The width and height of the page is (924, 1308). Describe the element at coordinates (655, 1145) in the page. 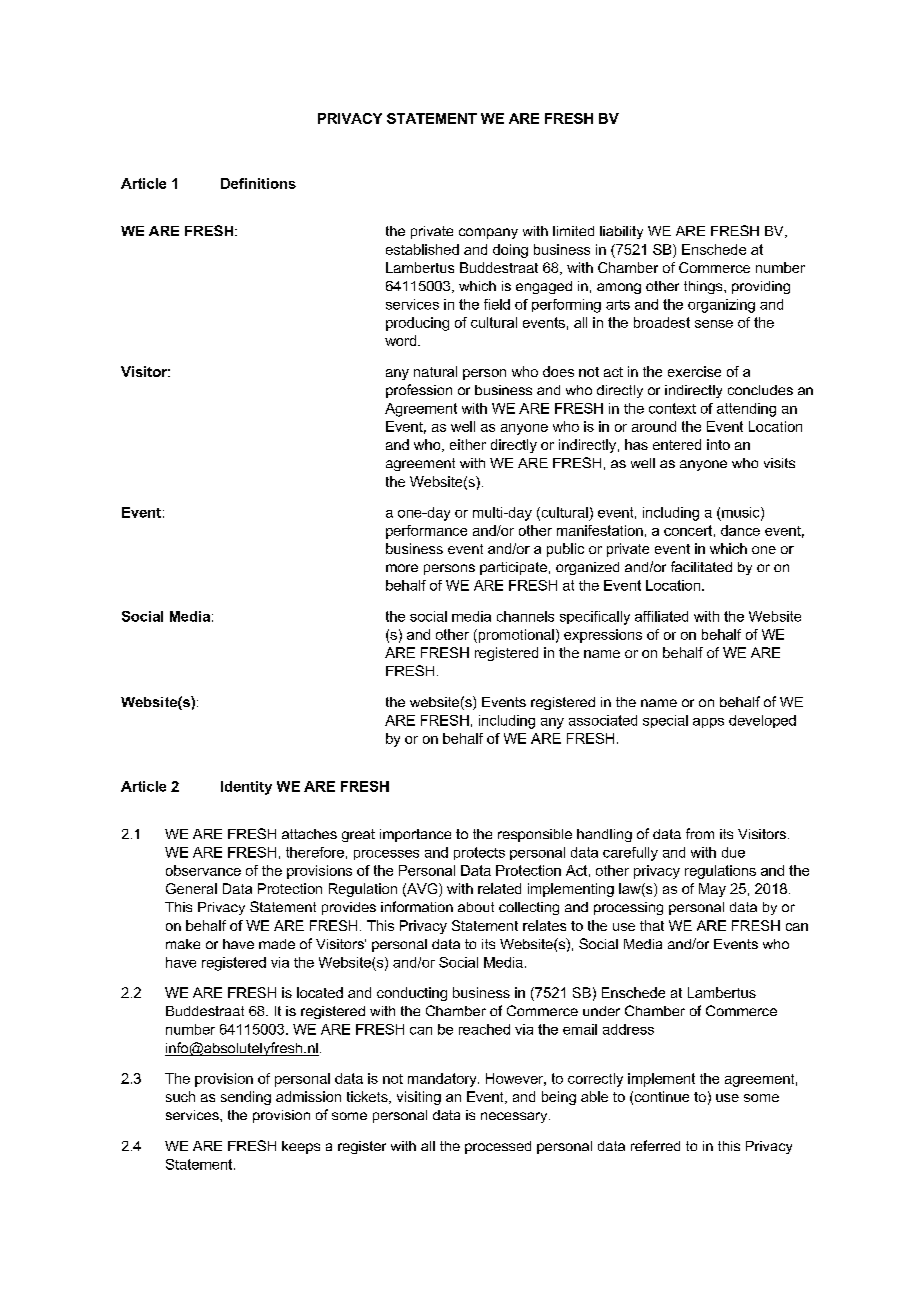

I see `referred` at that location.
